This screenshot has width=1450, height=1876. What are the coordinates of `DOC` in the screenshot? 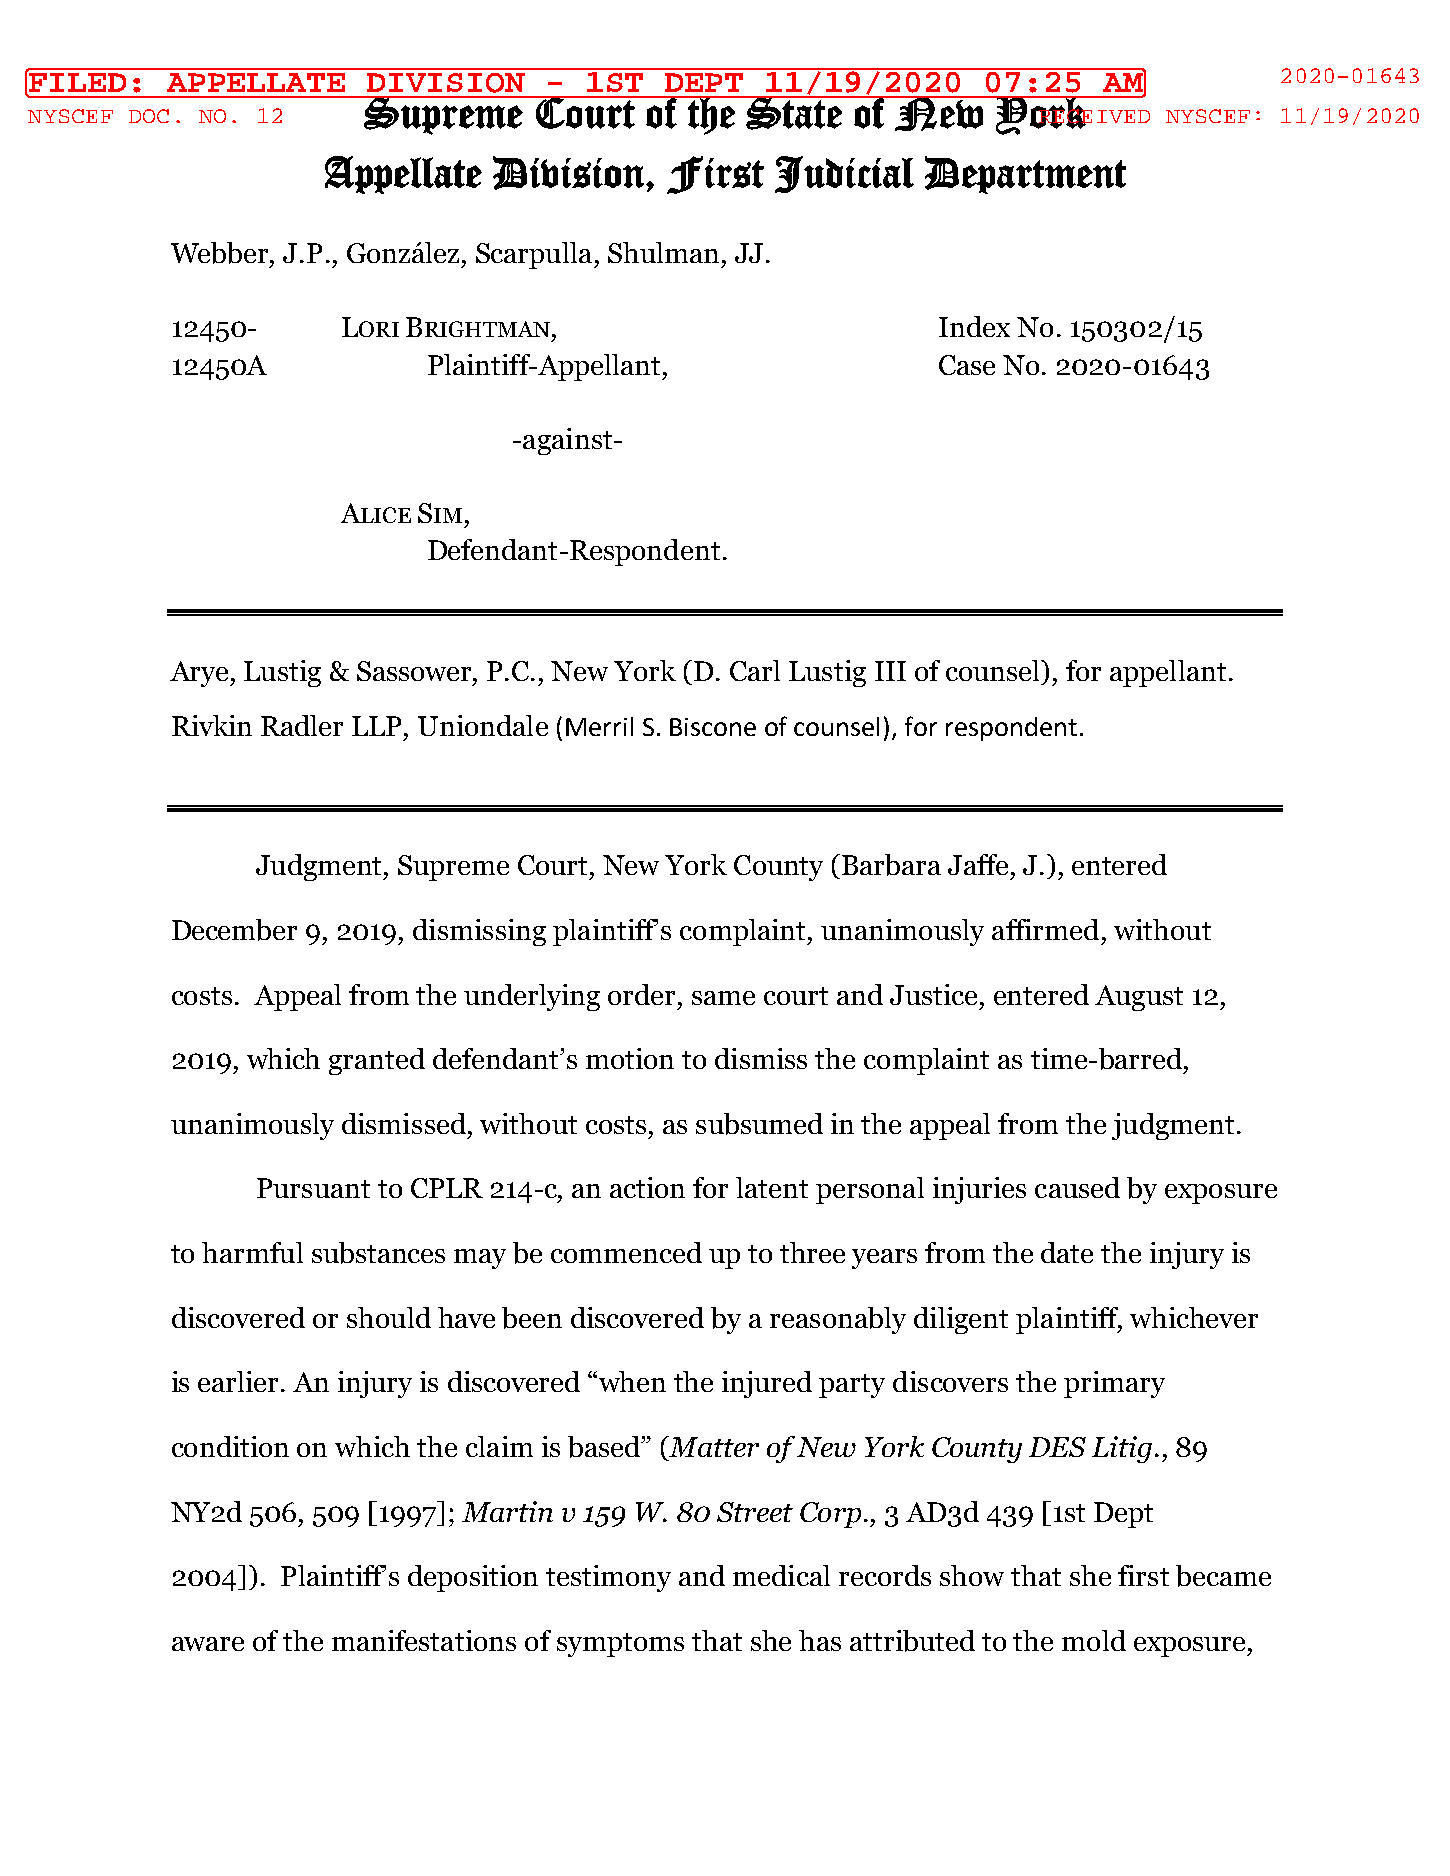 It's located at (149, 116).
